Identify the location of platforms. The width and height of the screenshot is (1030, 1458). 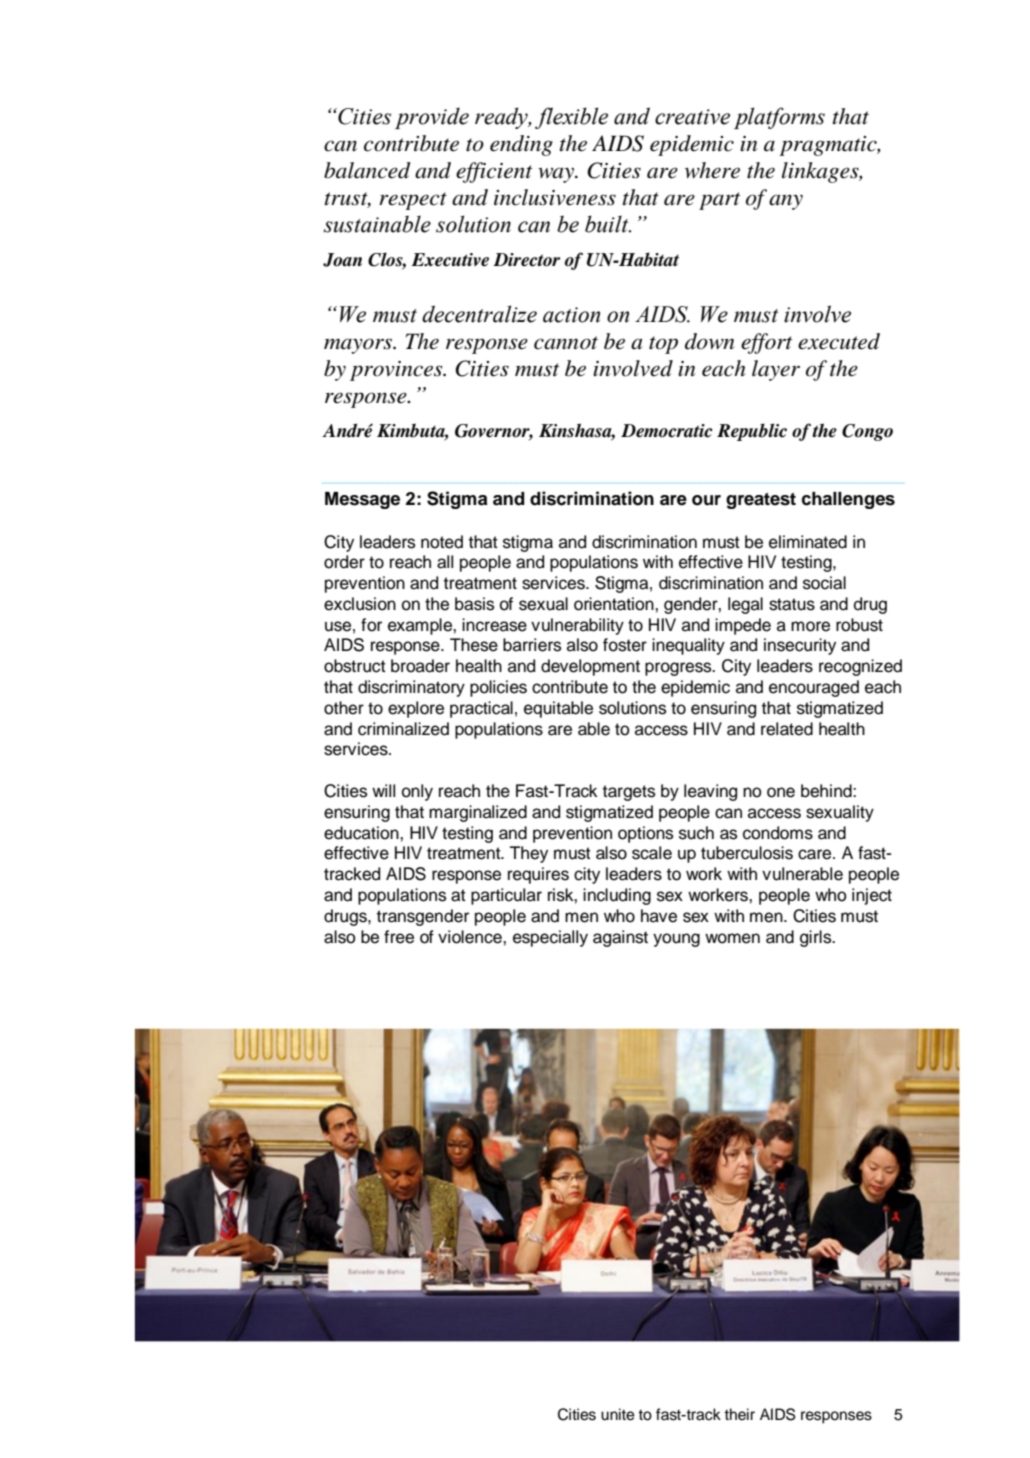
(779, 118).
